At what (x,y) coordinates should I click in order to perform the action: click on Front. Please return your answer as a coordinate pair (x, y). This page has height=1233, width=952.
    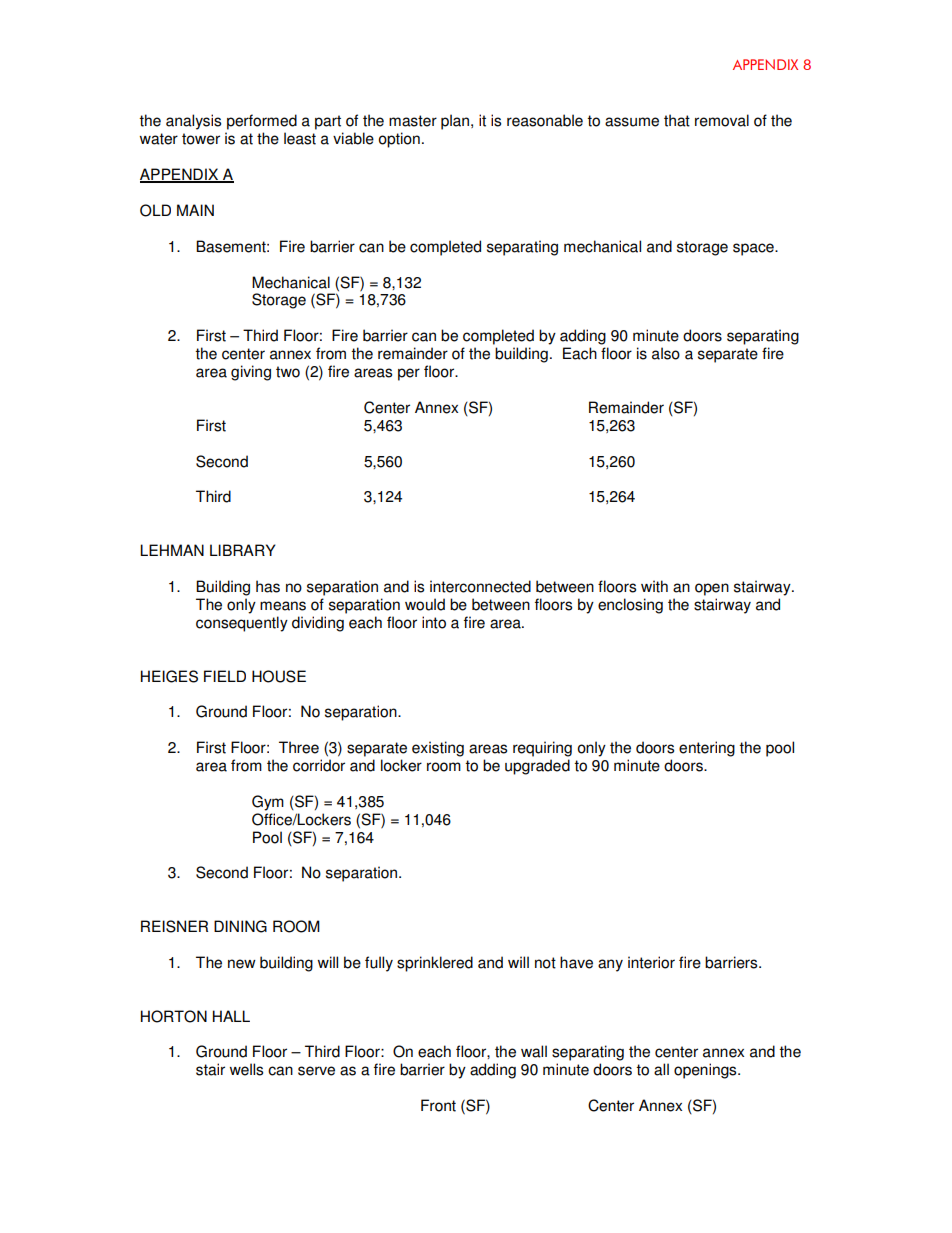
    Looking at the image, I should click on (438, 1105).
